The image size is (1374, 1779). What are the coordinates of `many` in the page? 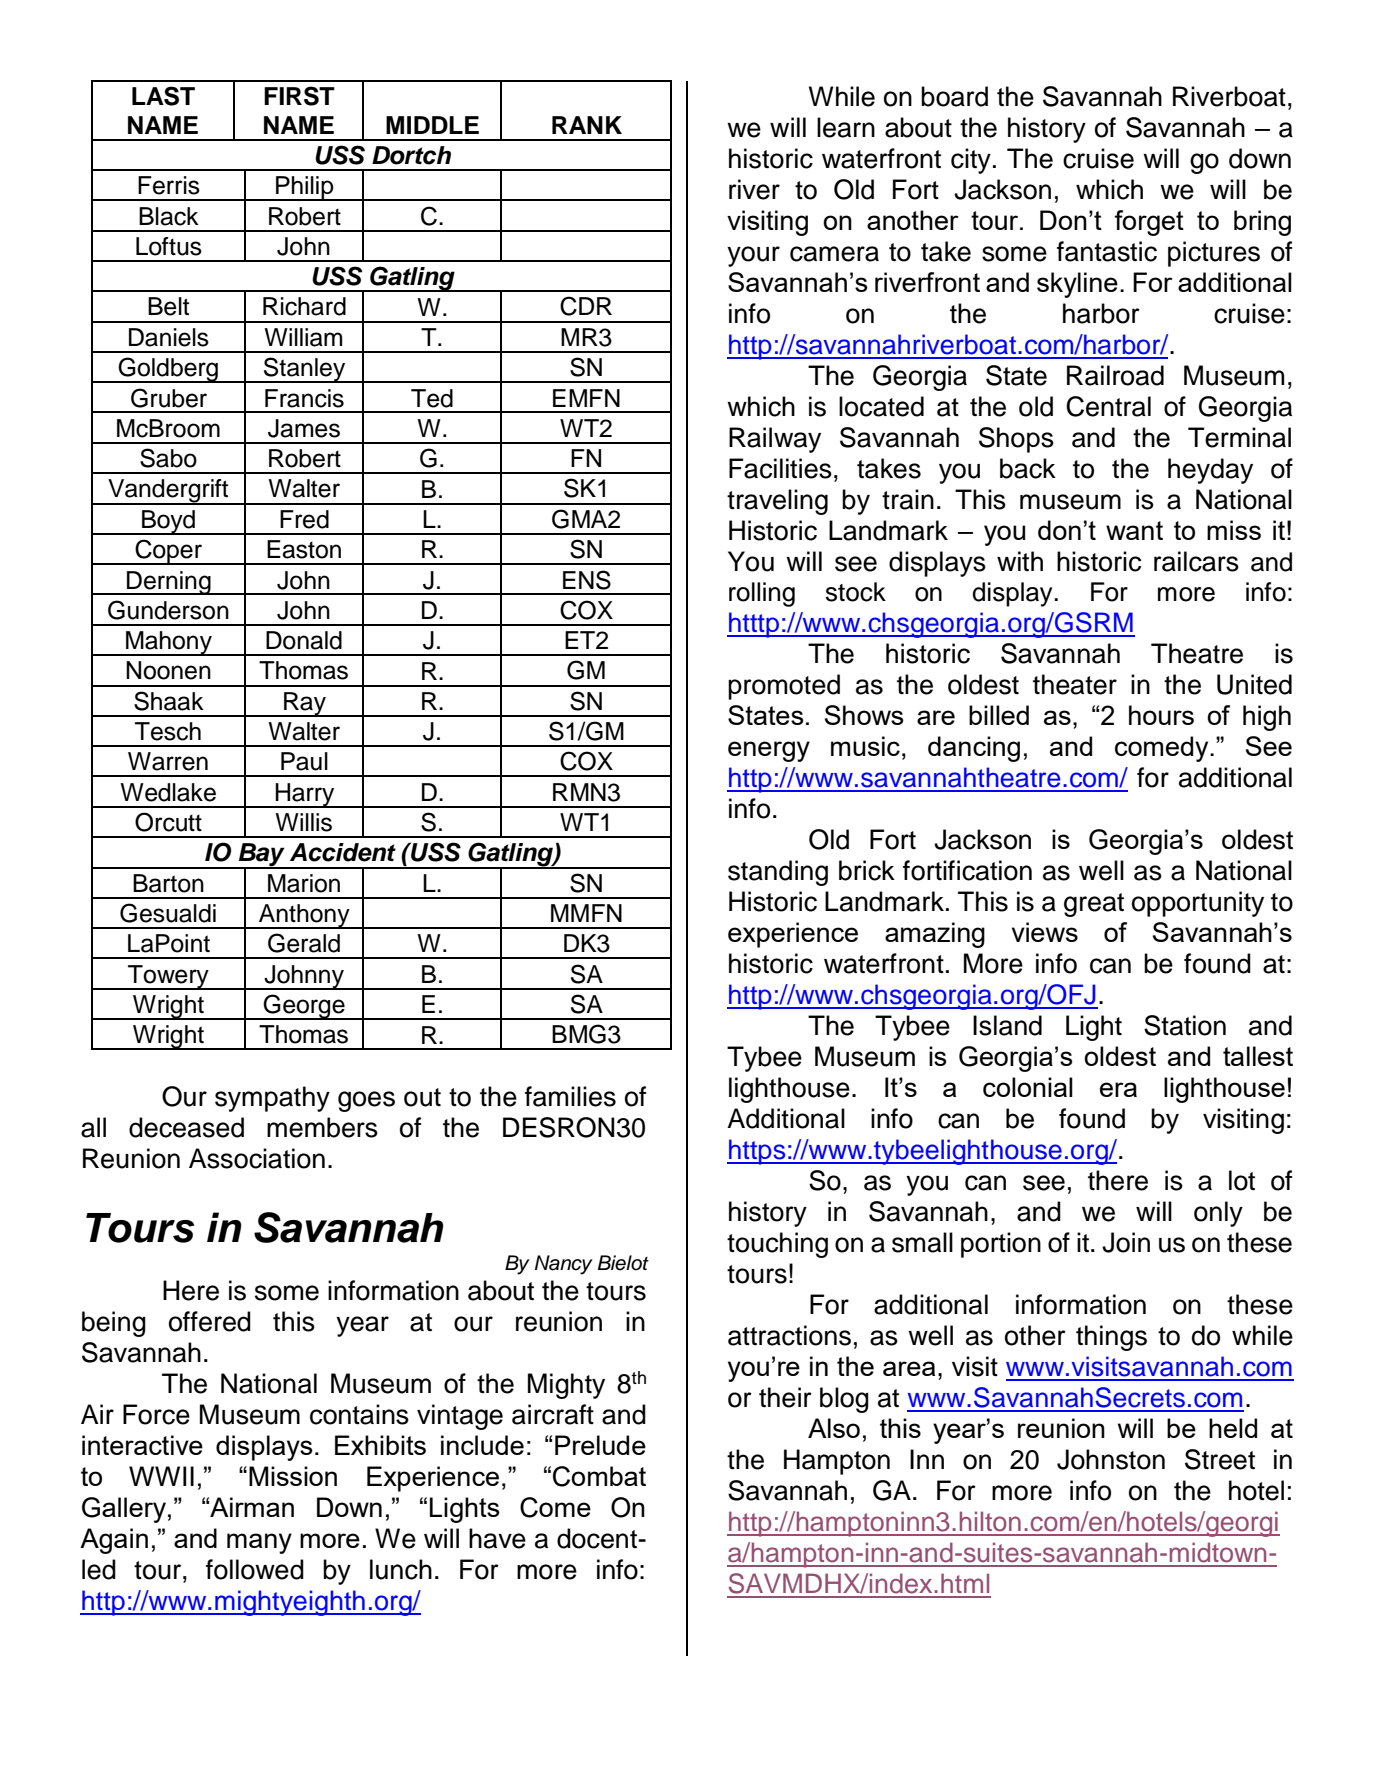 It's located at (259, 1543).
